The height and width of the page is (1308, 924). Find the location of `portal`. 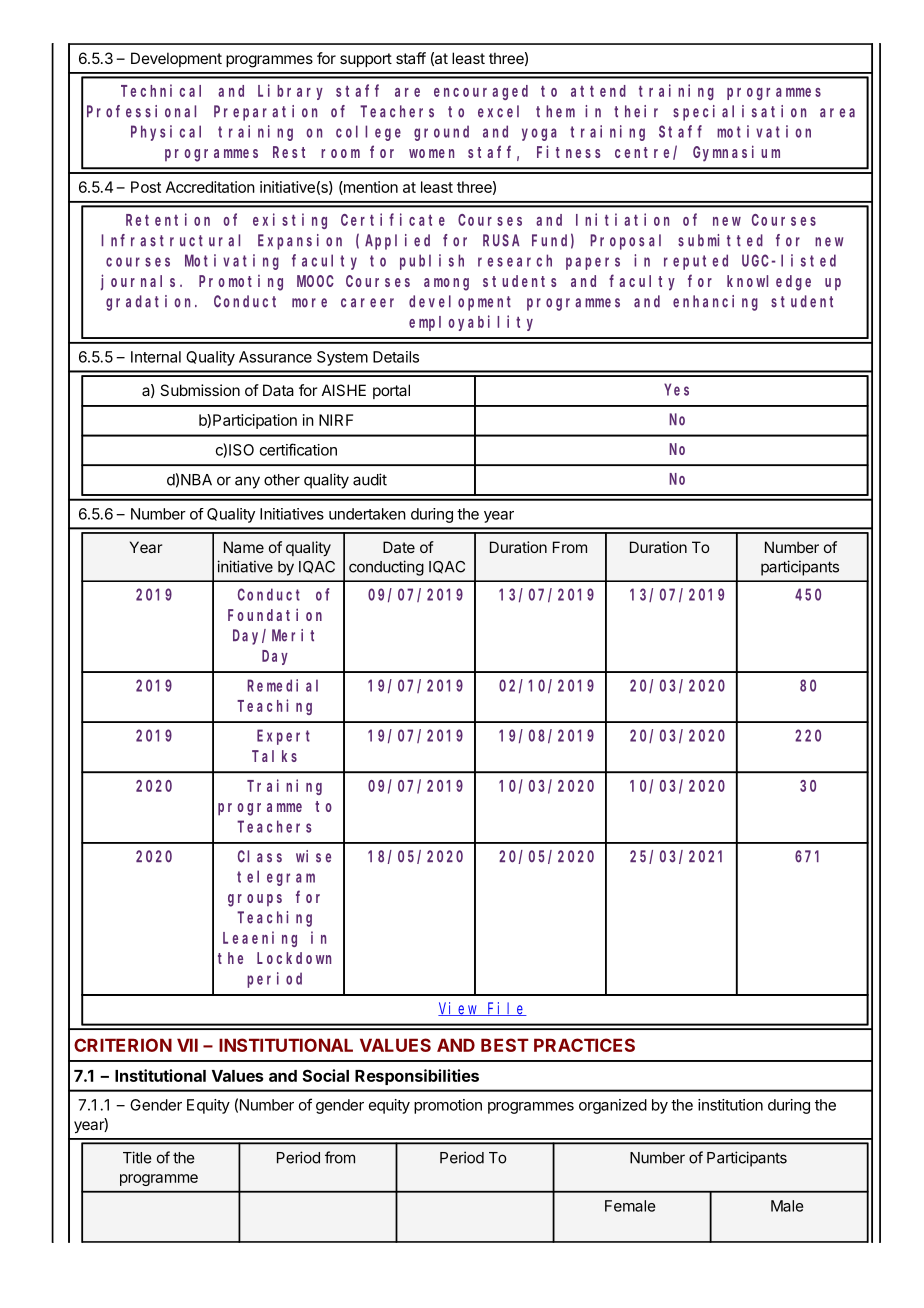

portal is located at coordinates (391, 391).
